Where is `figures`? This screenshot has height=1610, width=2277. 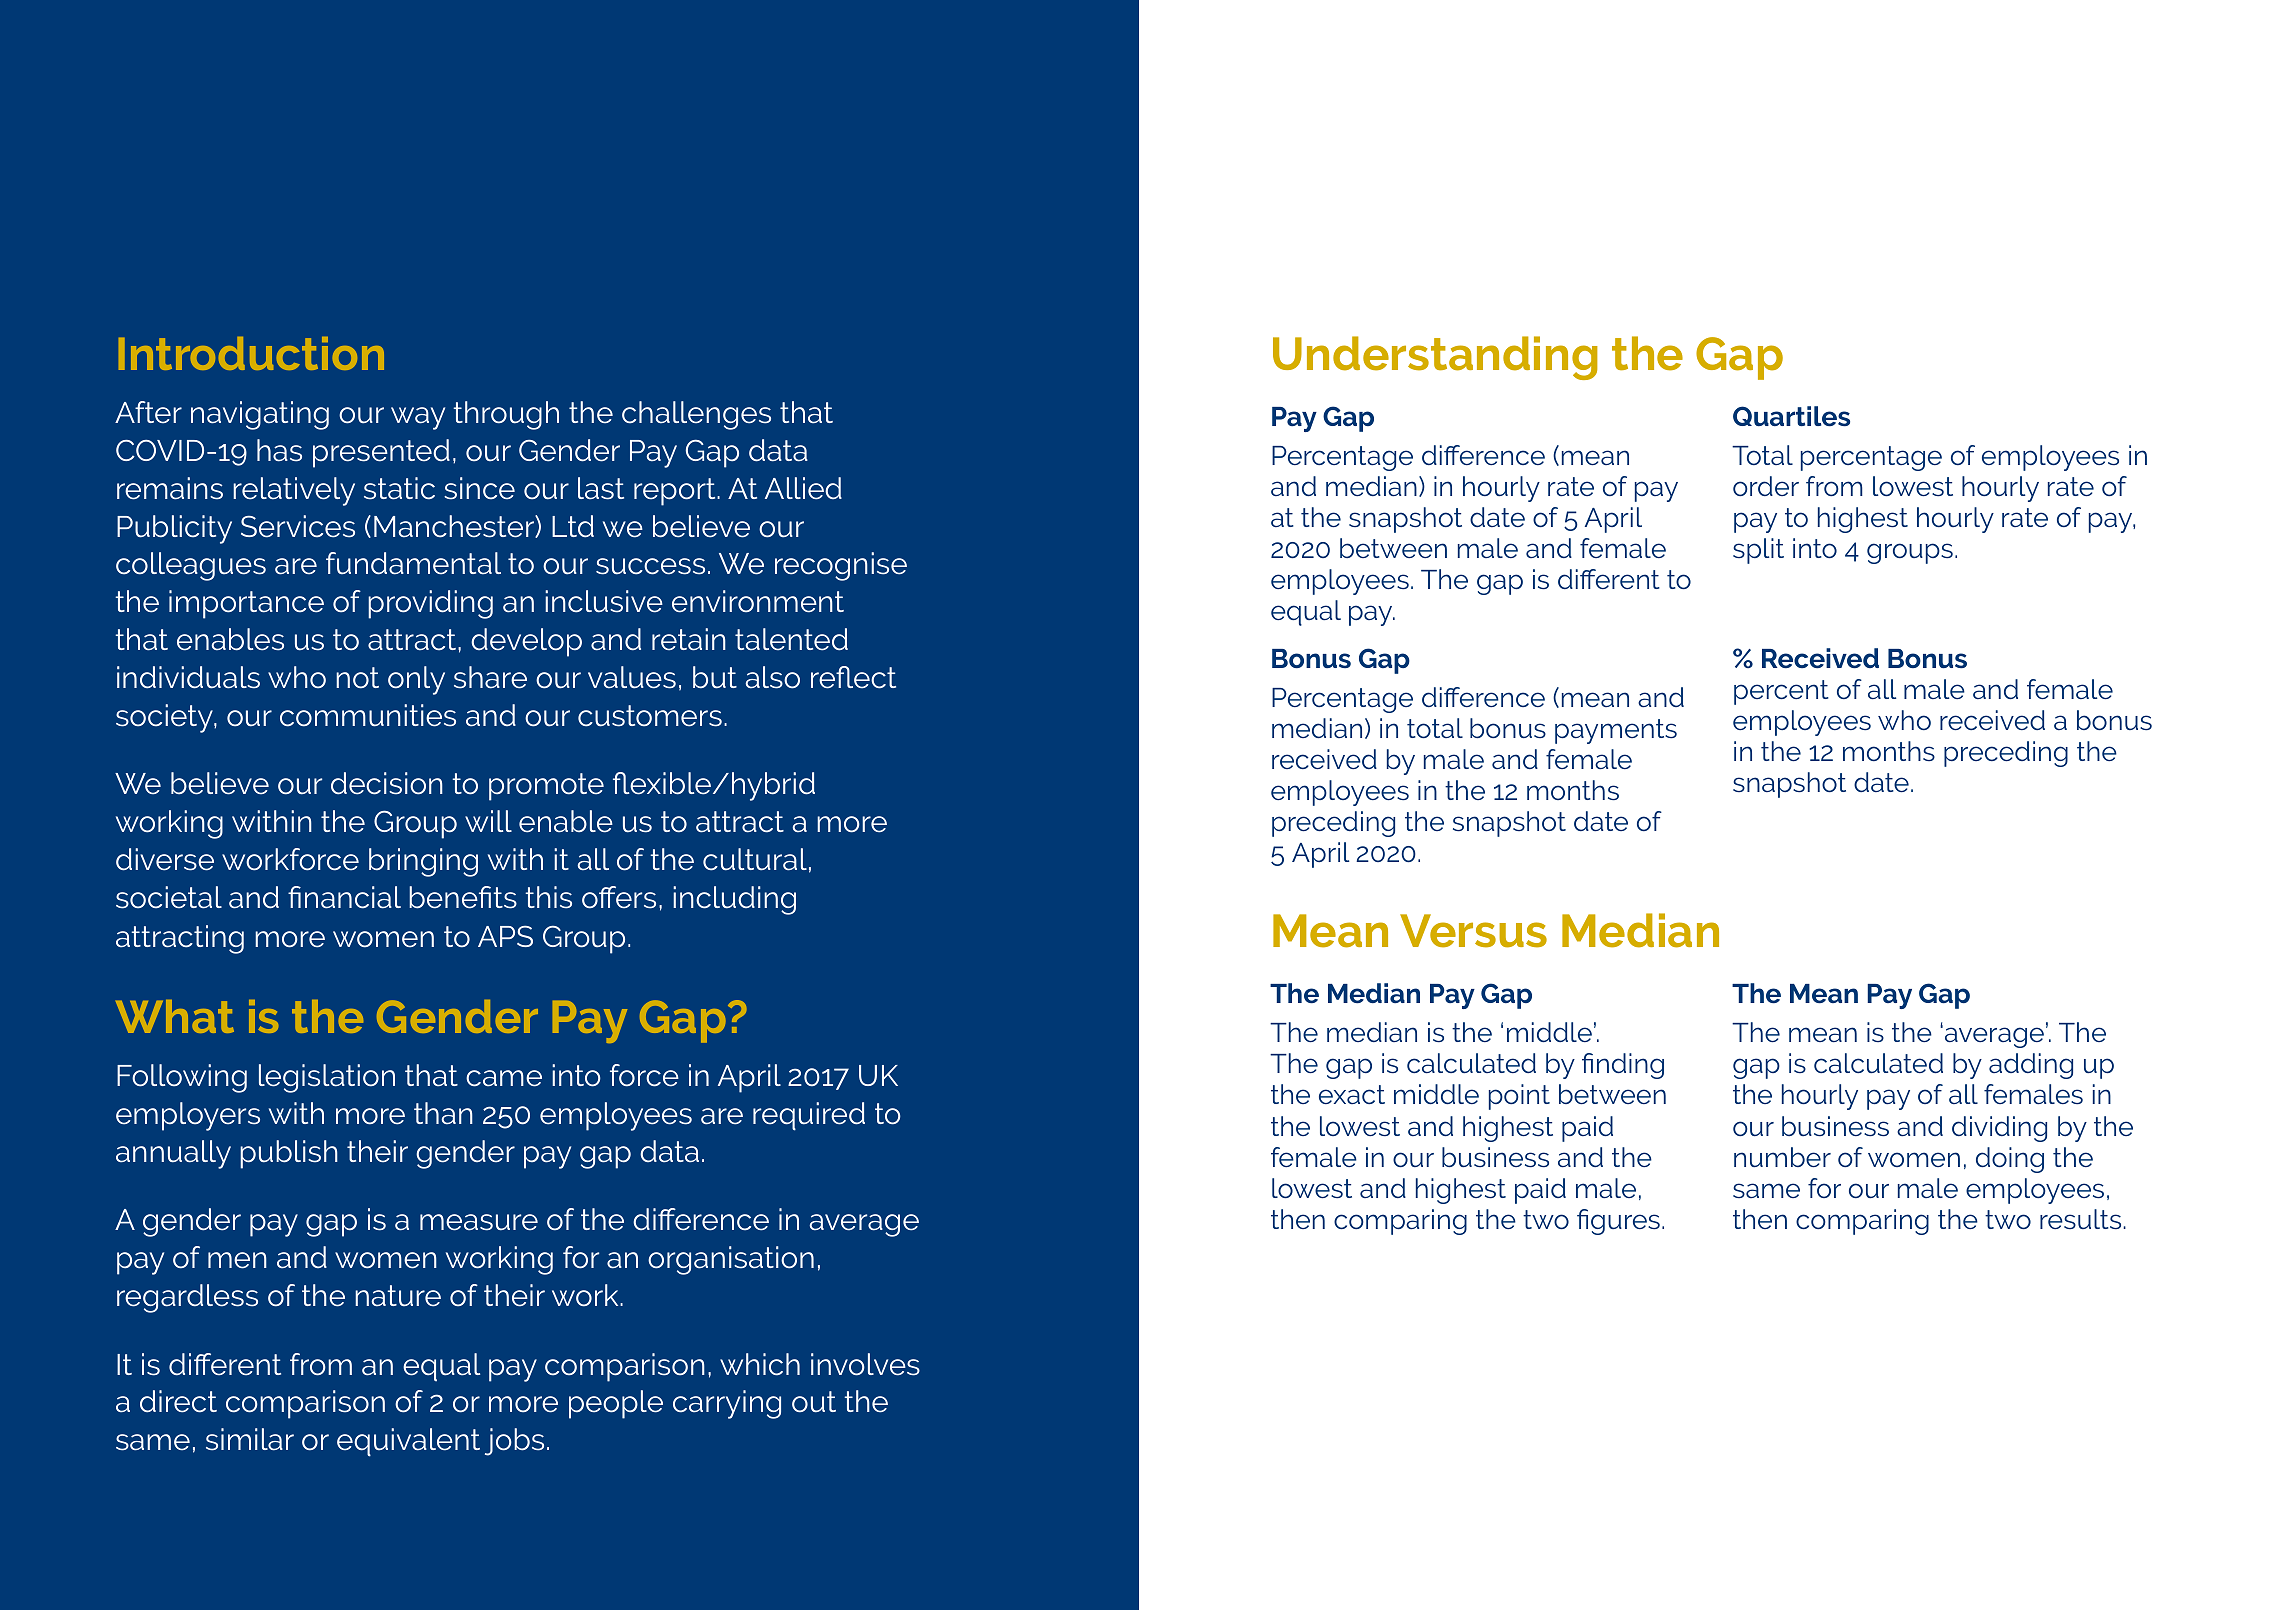
figures is located at coordinates (1618, 1222).
